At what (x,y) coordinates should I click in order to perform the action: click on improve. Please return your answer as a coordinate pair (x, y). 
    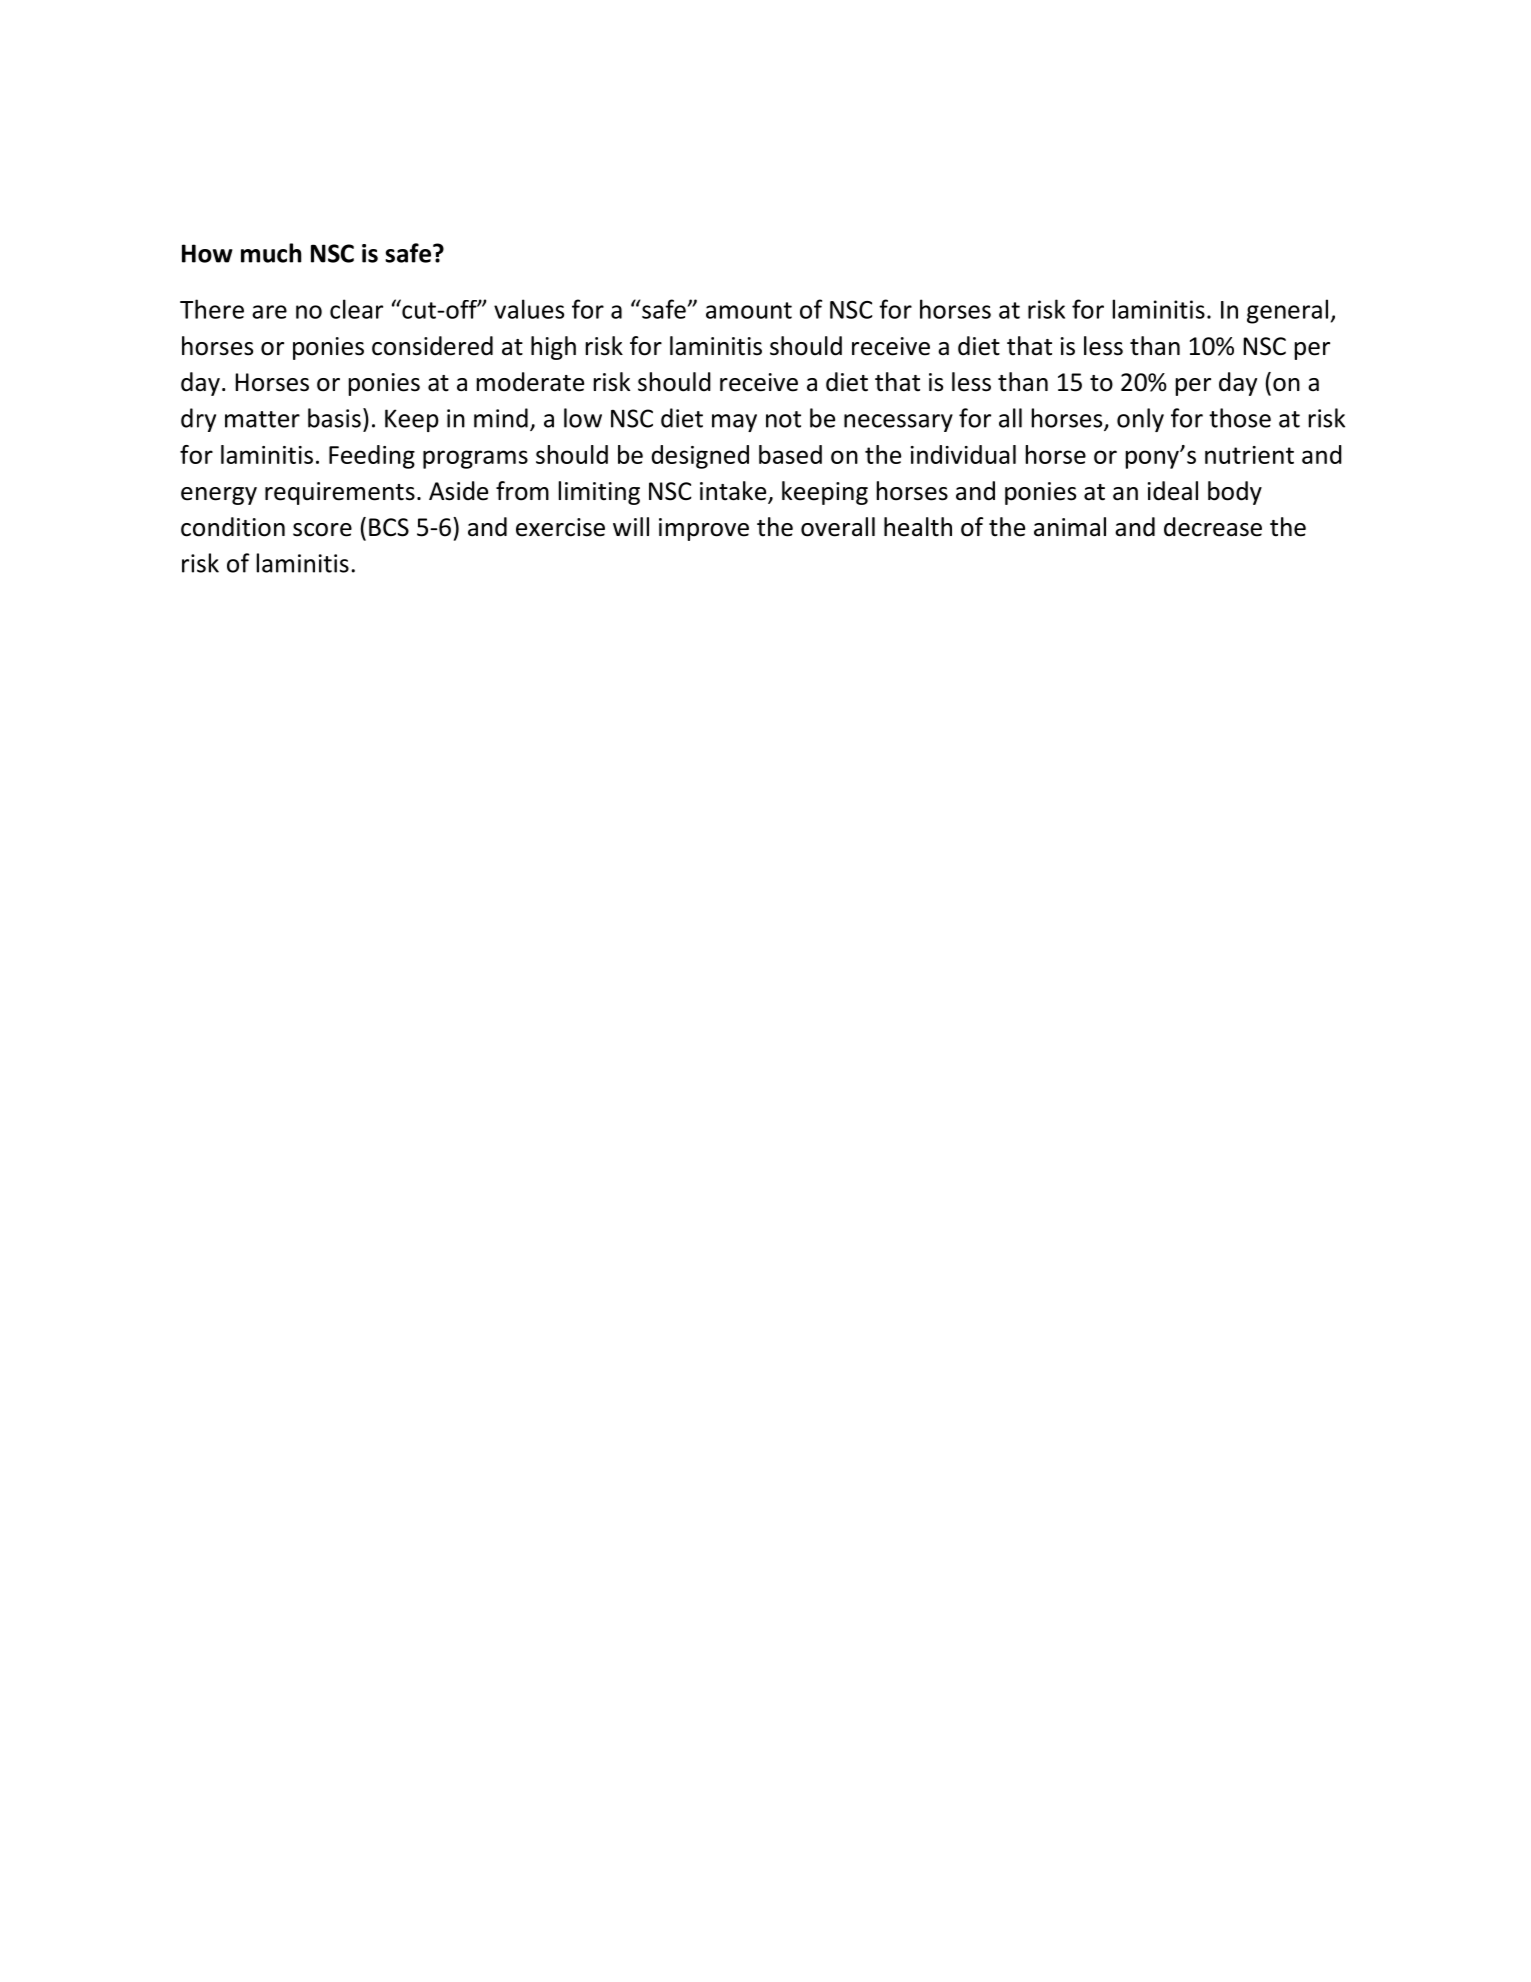
    Looking at the image, I should click on (704, 529).
